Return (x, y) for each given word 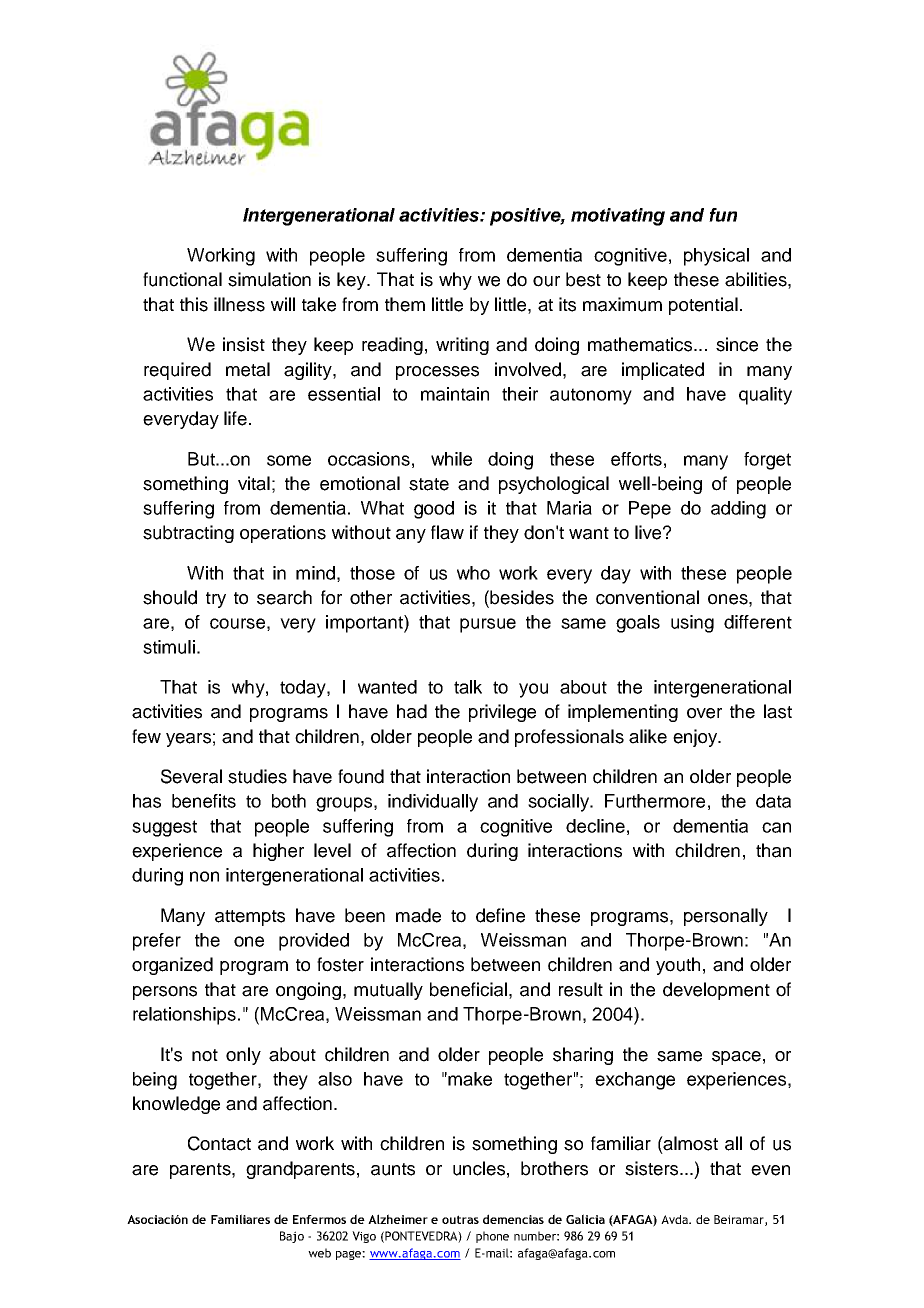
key (352, 281)
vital (254, 483)
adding (738, 510)
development (716, 991)
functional (182, 279)
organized (172, 966)
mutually (388, 991)
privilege (502, 713)
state (429, 484)
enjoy (696, 738)
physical (716, 257)
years (188, 740)
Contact (219, 1143)
